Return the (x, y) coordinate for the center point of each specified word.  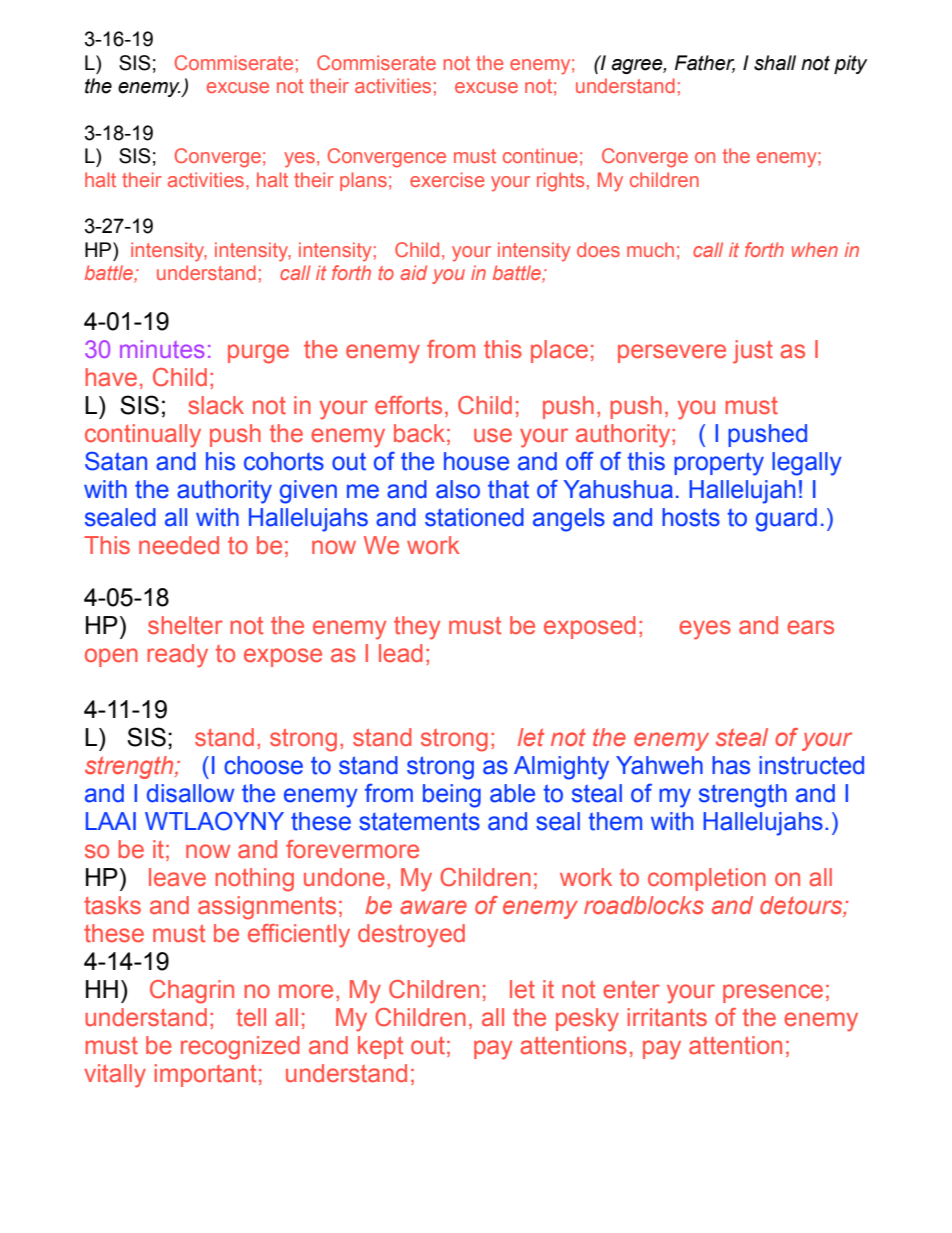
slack (216, 405)
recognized (240, 1048)
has (731, 765)
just (753, 352)
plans (363, 181)
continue (540, 155)
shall (775, 63)
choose (263, 765)
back (419, 433)
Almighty (561, 768)
